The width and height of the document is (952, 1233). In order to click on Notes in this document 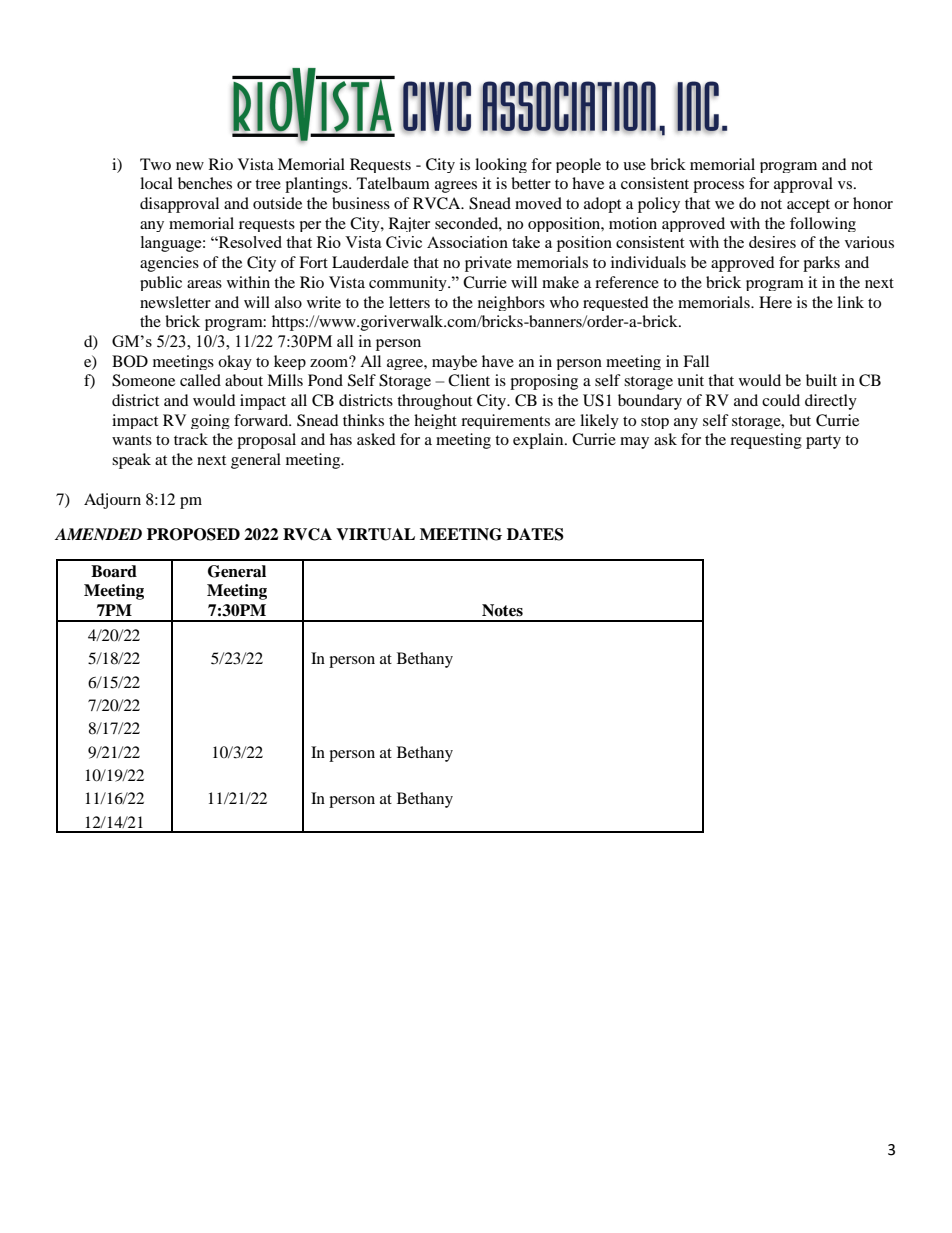, I will do `click(502, 610)`.
